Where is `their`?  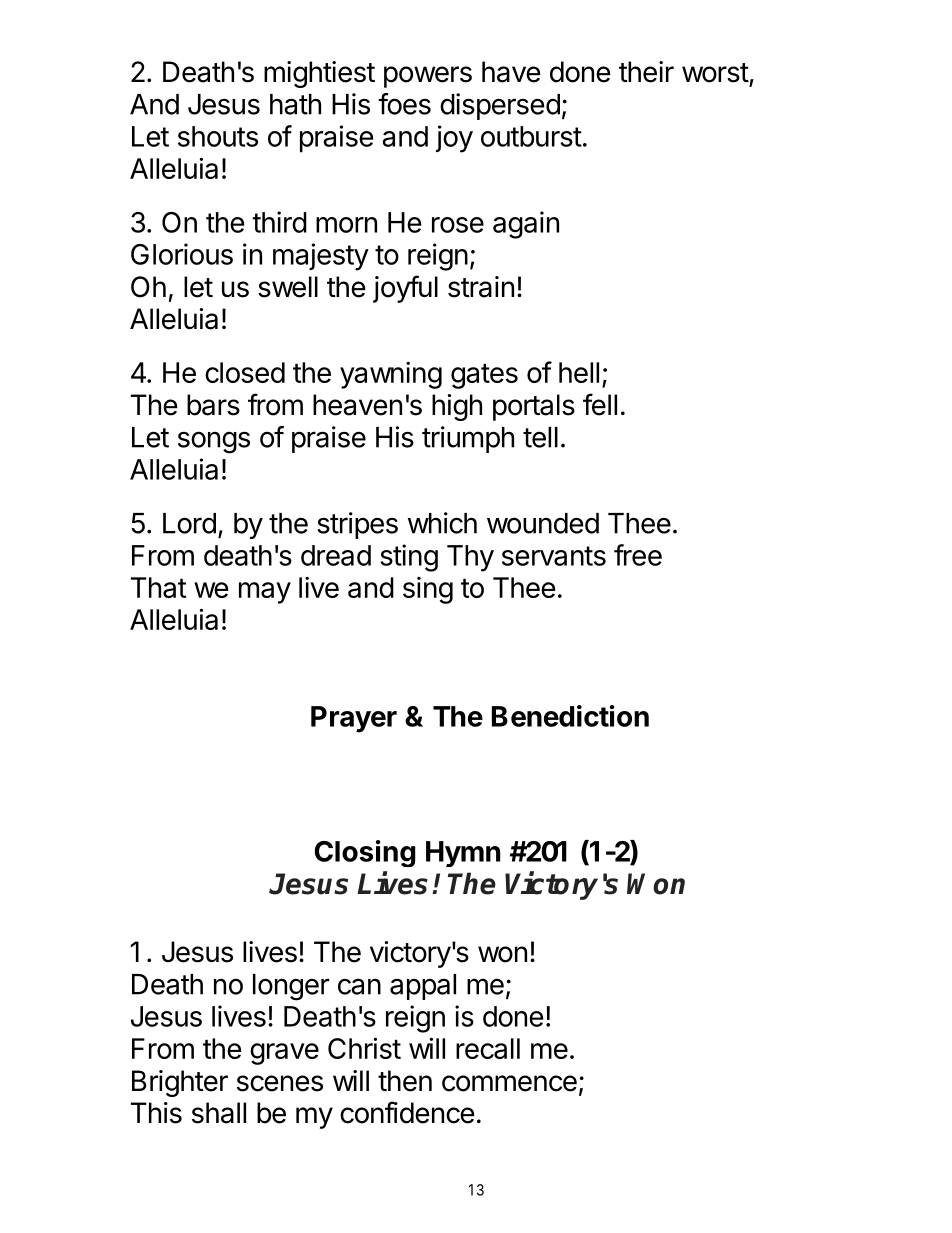 their is located at coordinates (646, 72).
